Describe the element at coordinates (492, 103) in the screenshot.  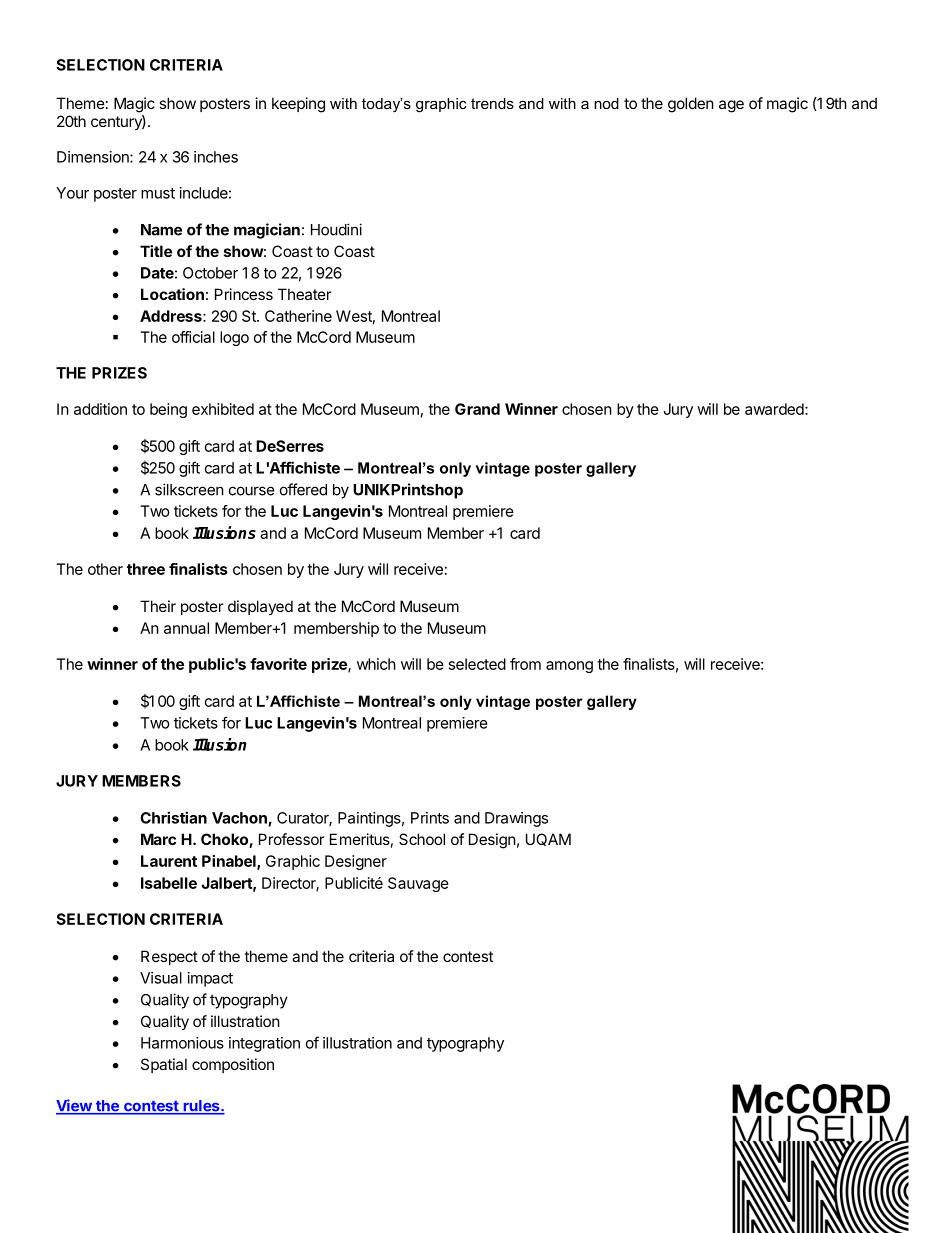
I see `trends` at that location.
